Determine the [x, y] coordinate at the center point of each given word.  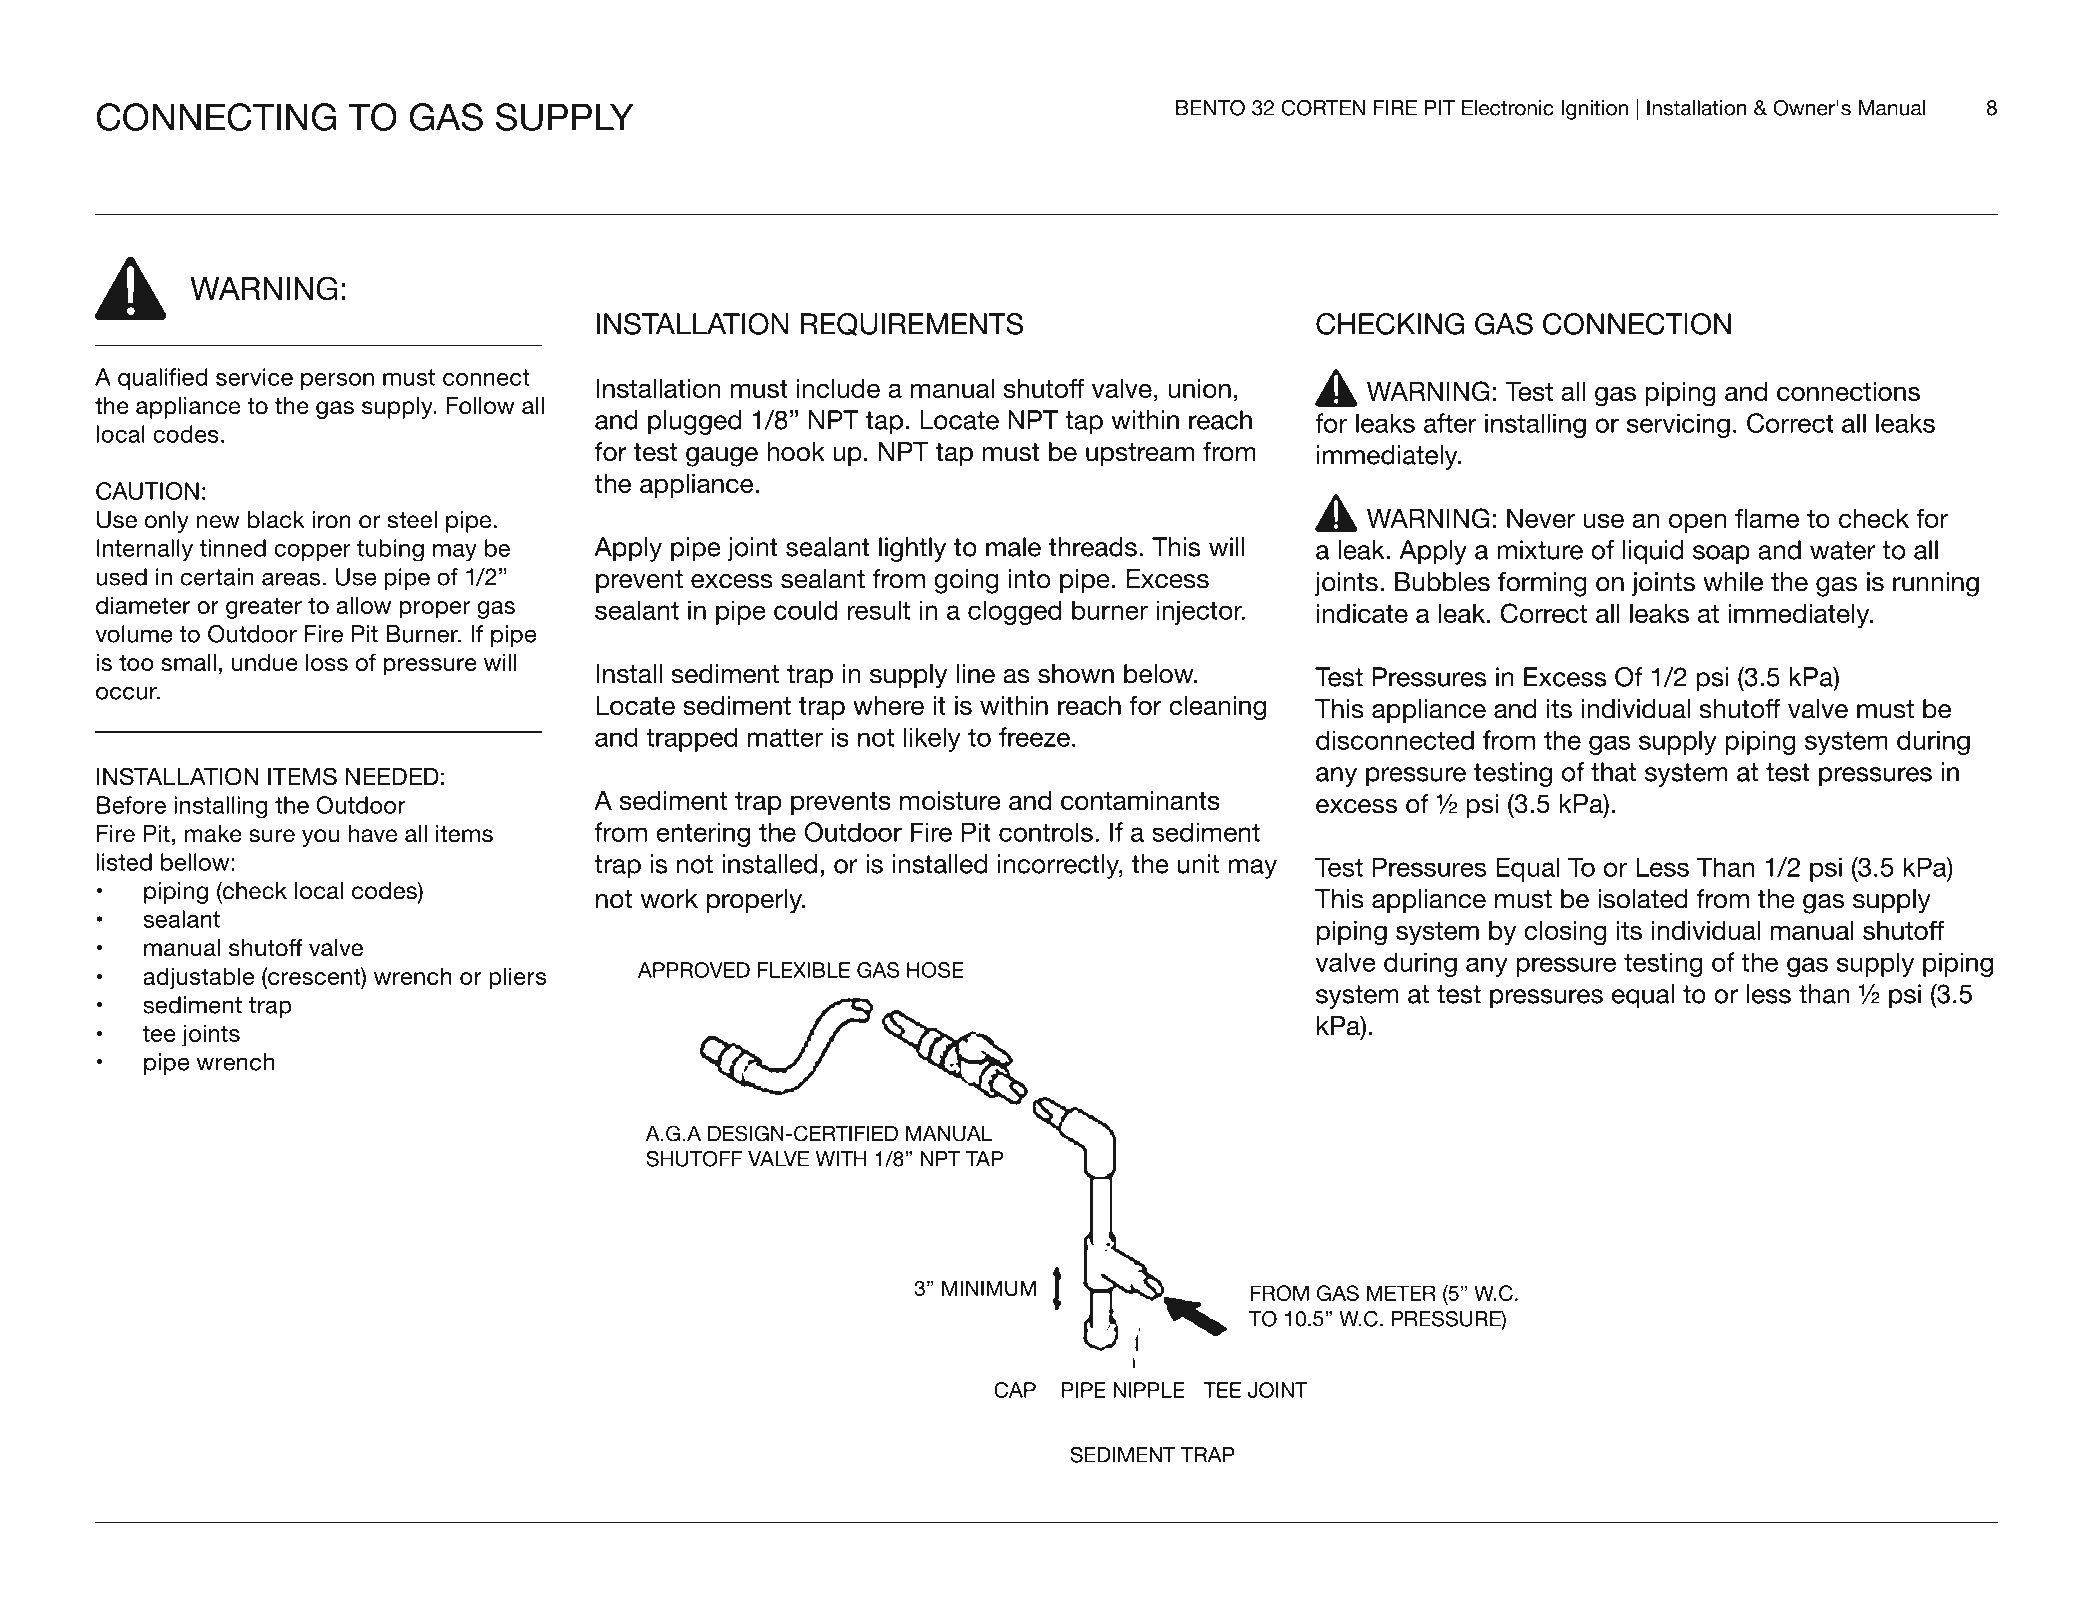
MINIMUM [989, 1288]
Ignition [1594, 110]
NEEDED [392, 776]
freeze [1034, 737]
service [254, 377]
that [1613, 772]
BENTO [1210, 108]
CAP [1015, 1390]
